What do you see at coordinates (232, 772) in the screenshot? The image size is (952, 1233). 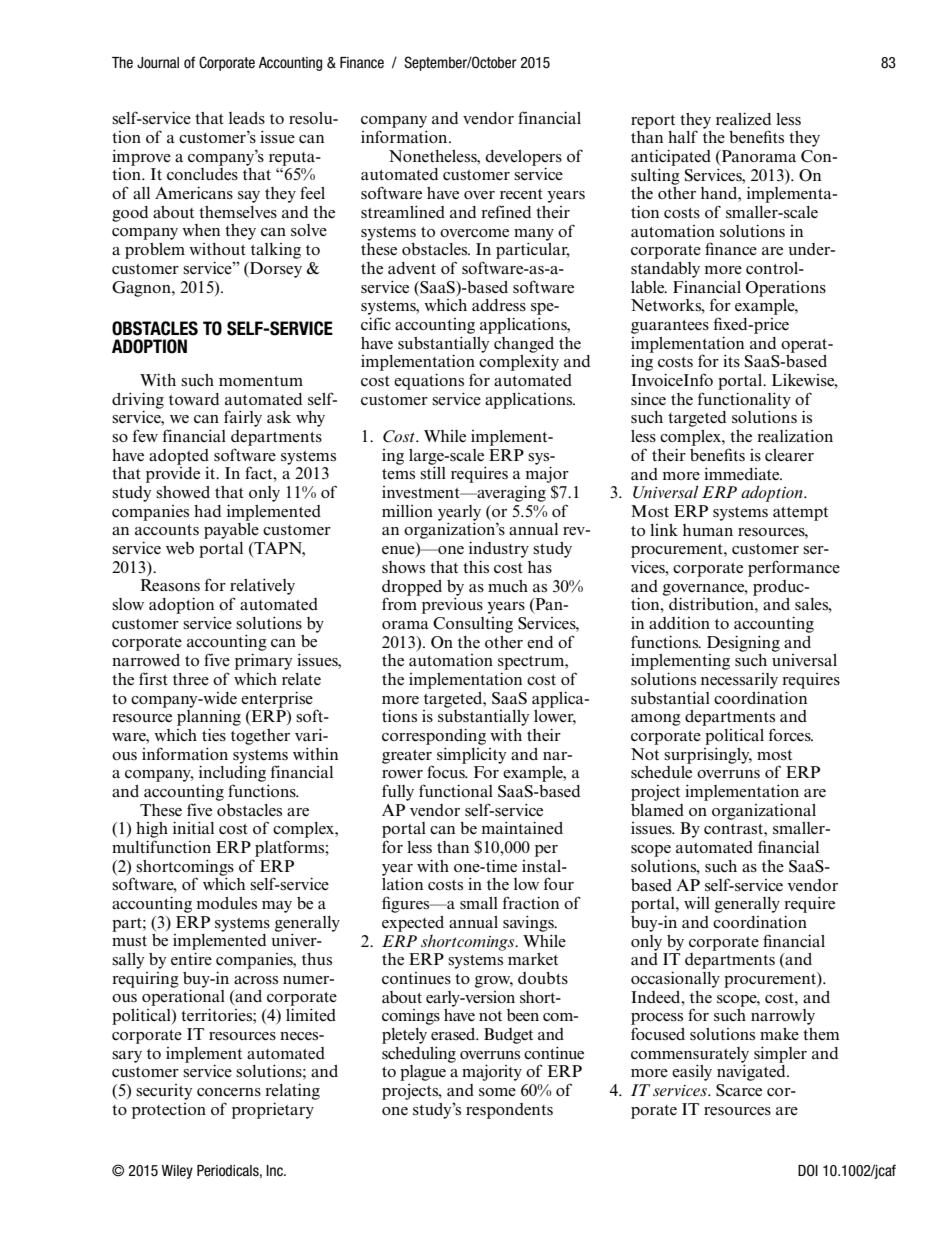 I see `including` at bounding box center [232, 772].
